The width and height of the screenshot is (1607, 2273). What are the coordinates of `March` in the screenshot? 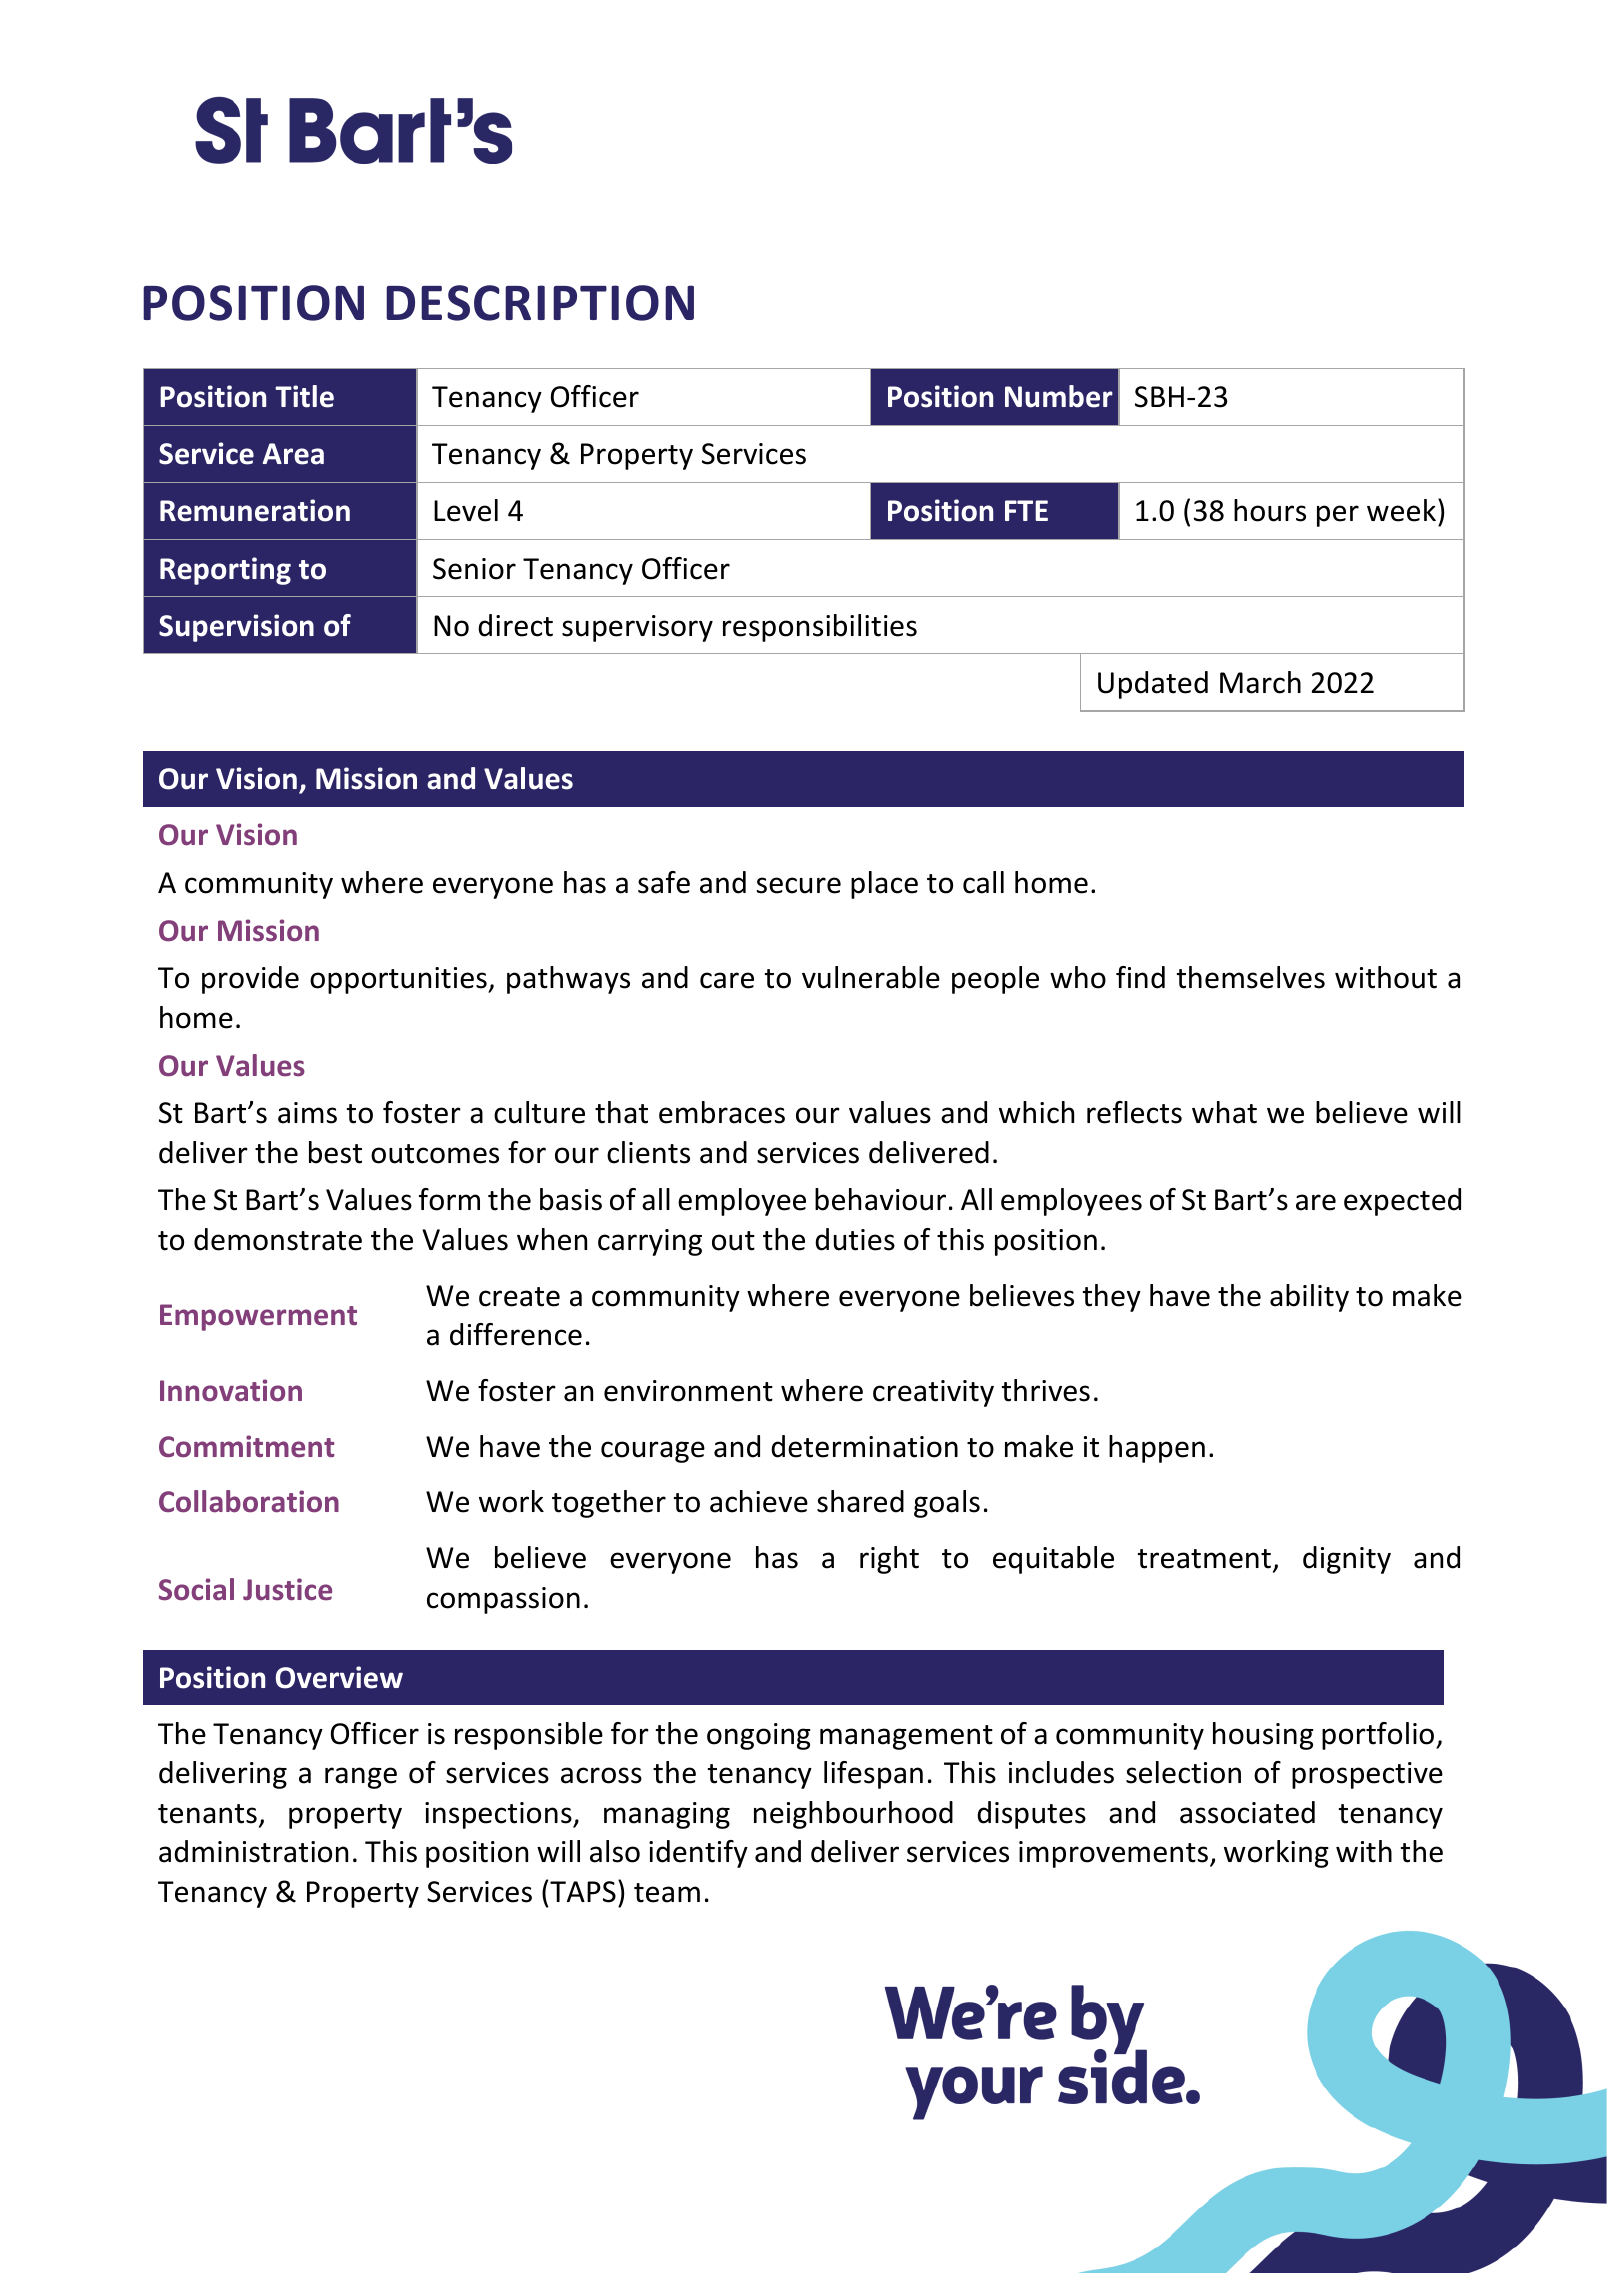 It's located at (1260, 682).
